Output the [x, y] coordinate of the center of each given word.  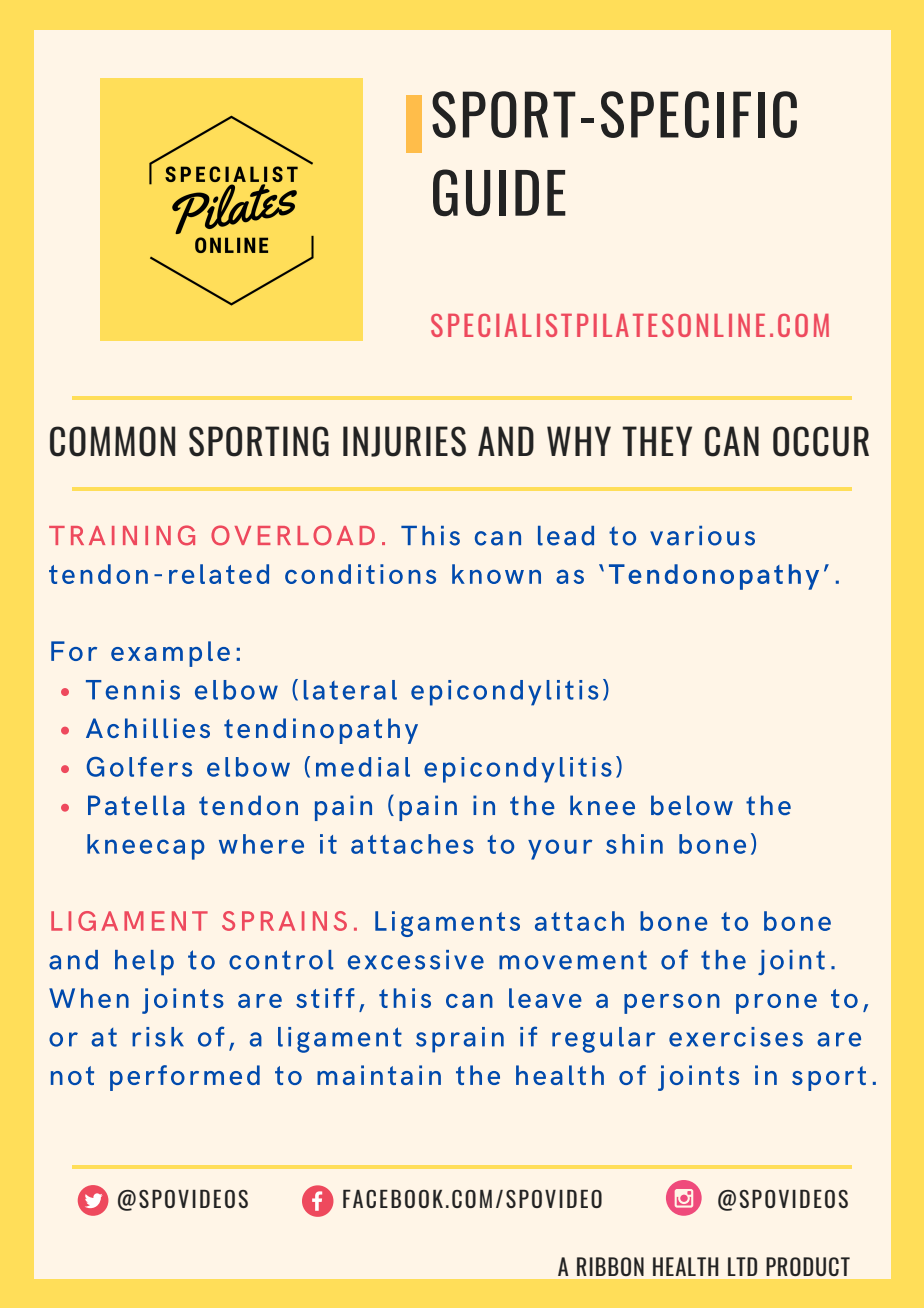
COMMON [112, 441]
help [144, 963]
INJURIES [404, 441]
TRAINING [122, 535]
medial [363, 767]
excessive [416, 960]
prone [776, 1004]
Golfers [139, 767]
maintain [379, 1075]
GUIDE [499, 193]
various [702, 536]
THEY [657, 441]
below [692, 805]
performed [185, 1078]
